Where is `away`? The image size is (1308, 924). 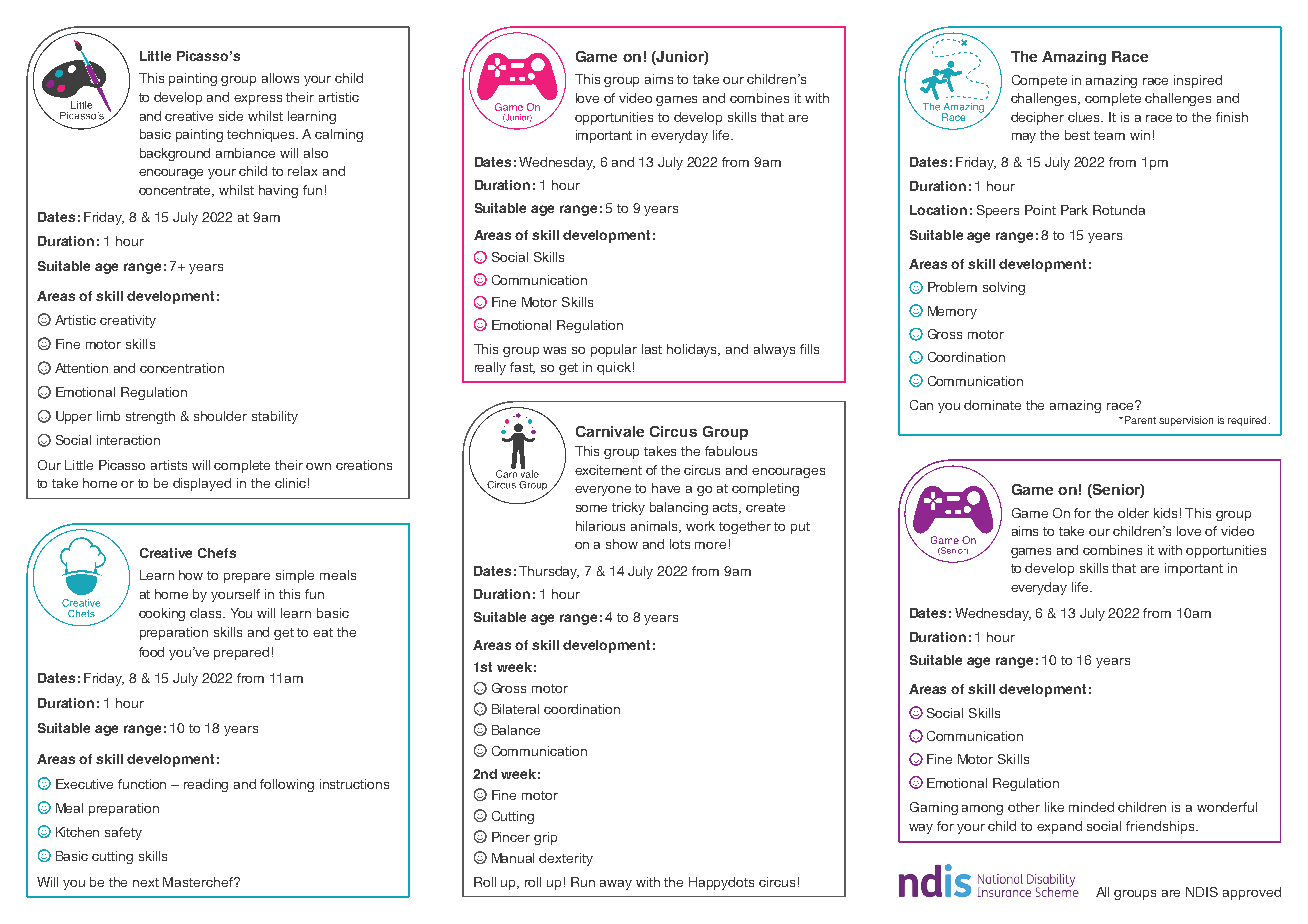
away is located at coordinates (616, 885).
